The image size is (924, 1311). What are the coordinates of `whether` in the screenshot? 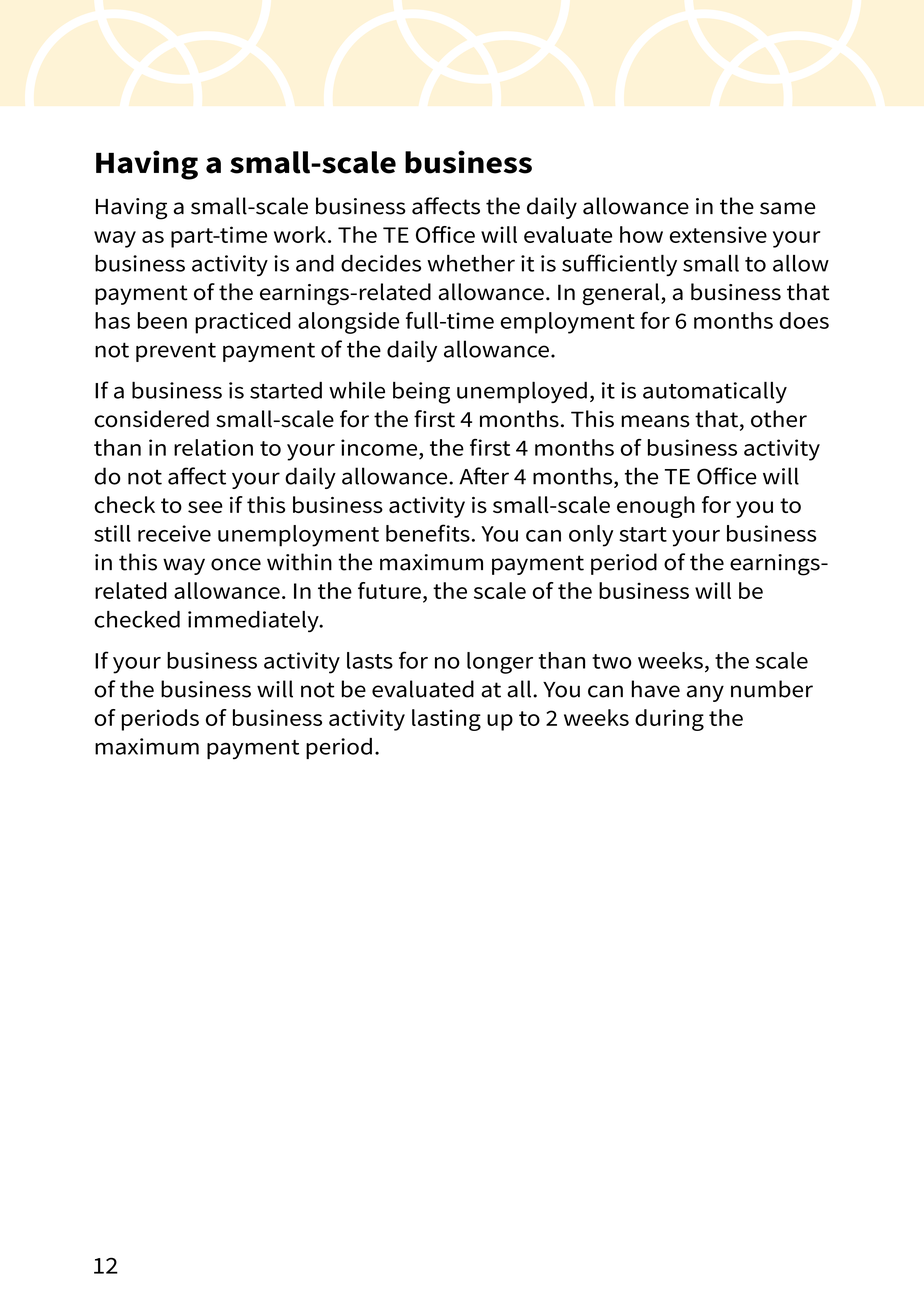 It's located at (471, 263).
